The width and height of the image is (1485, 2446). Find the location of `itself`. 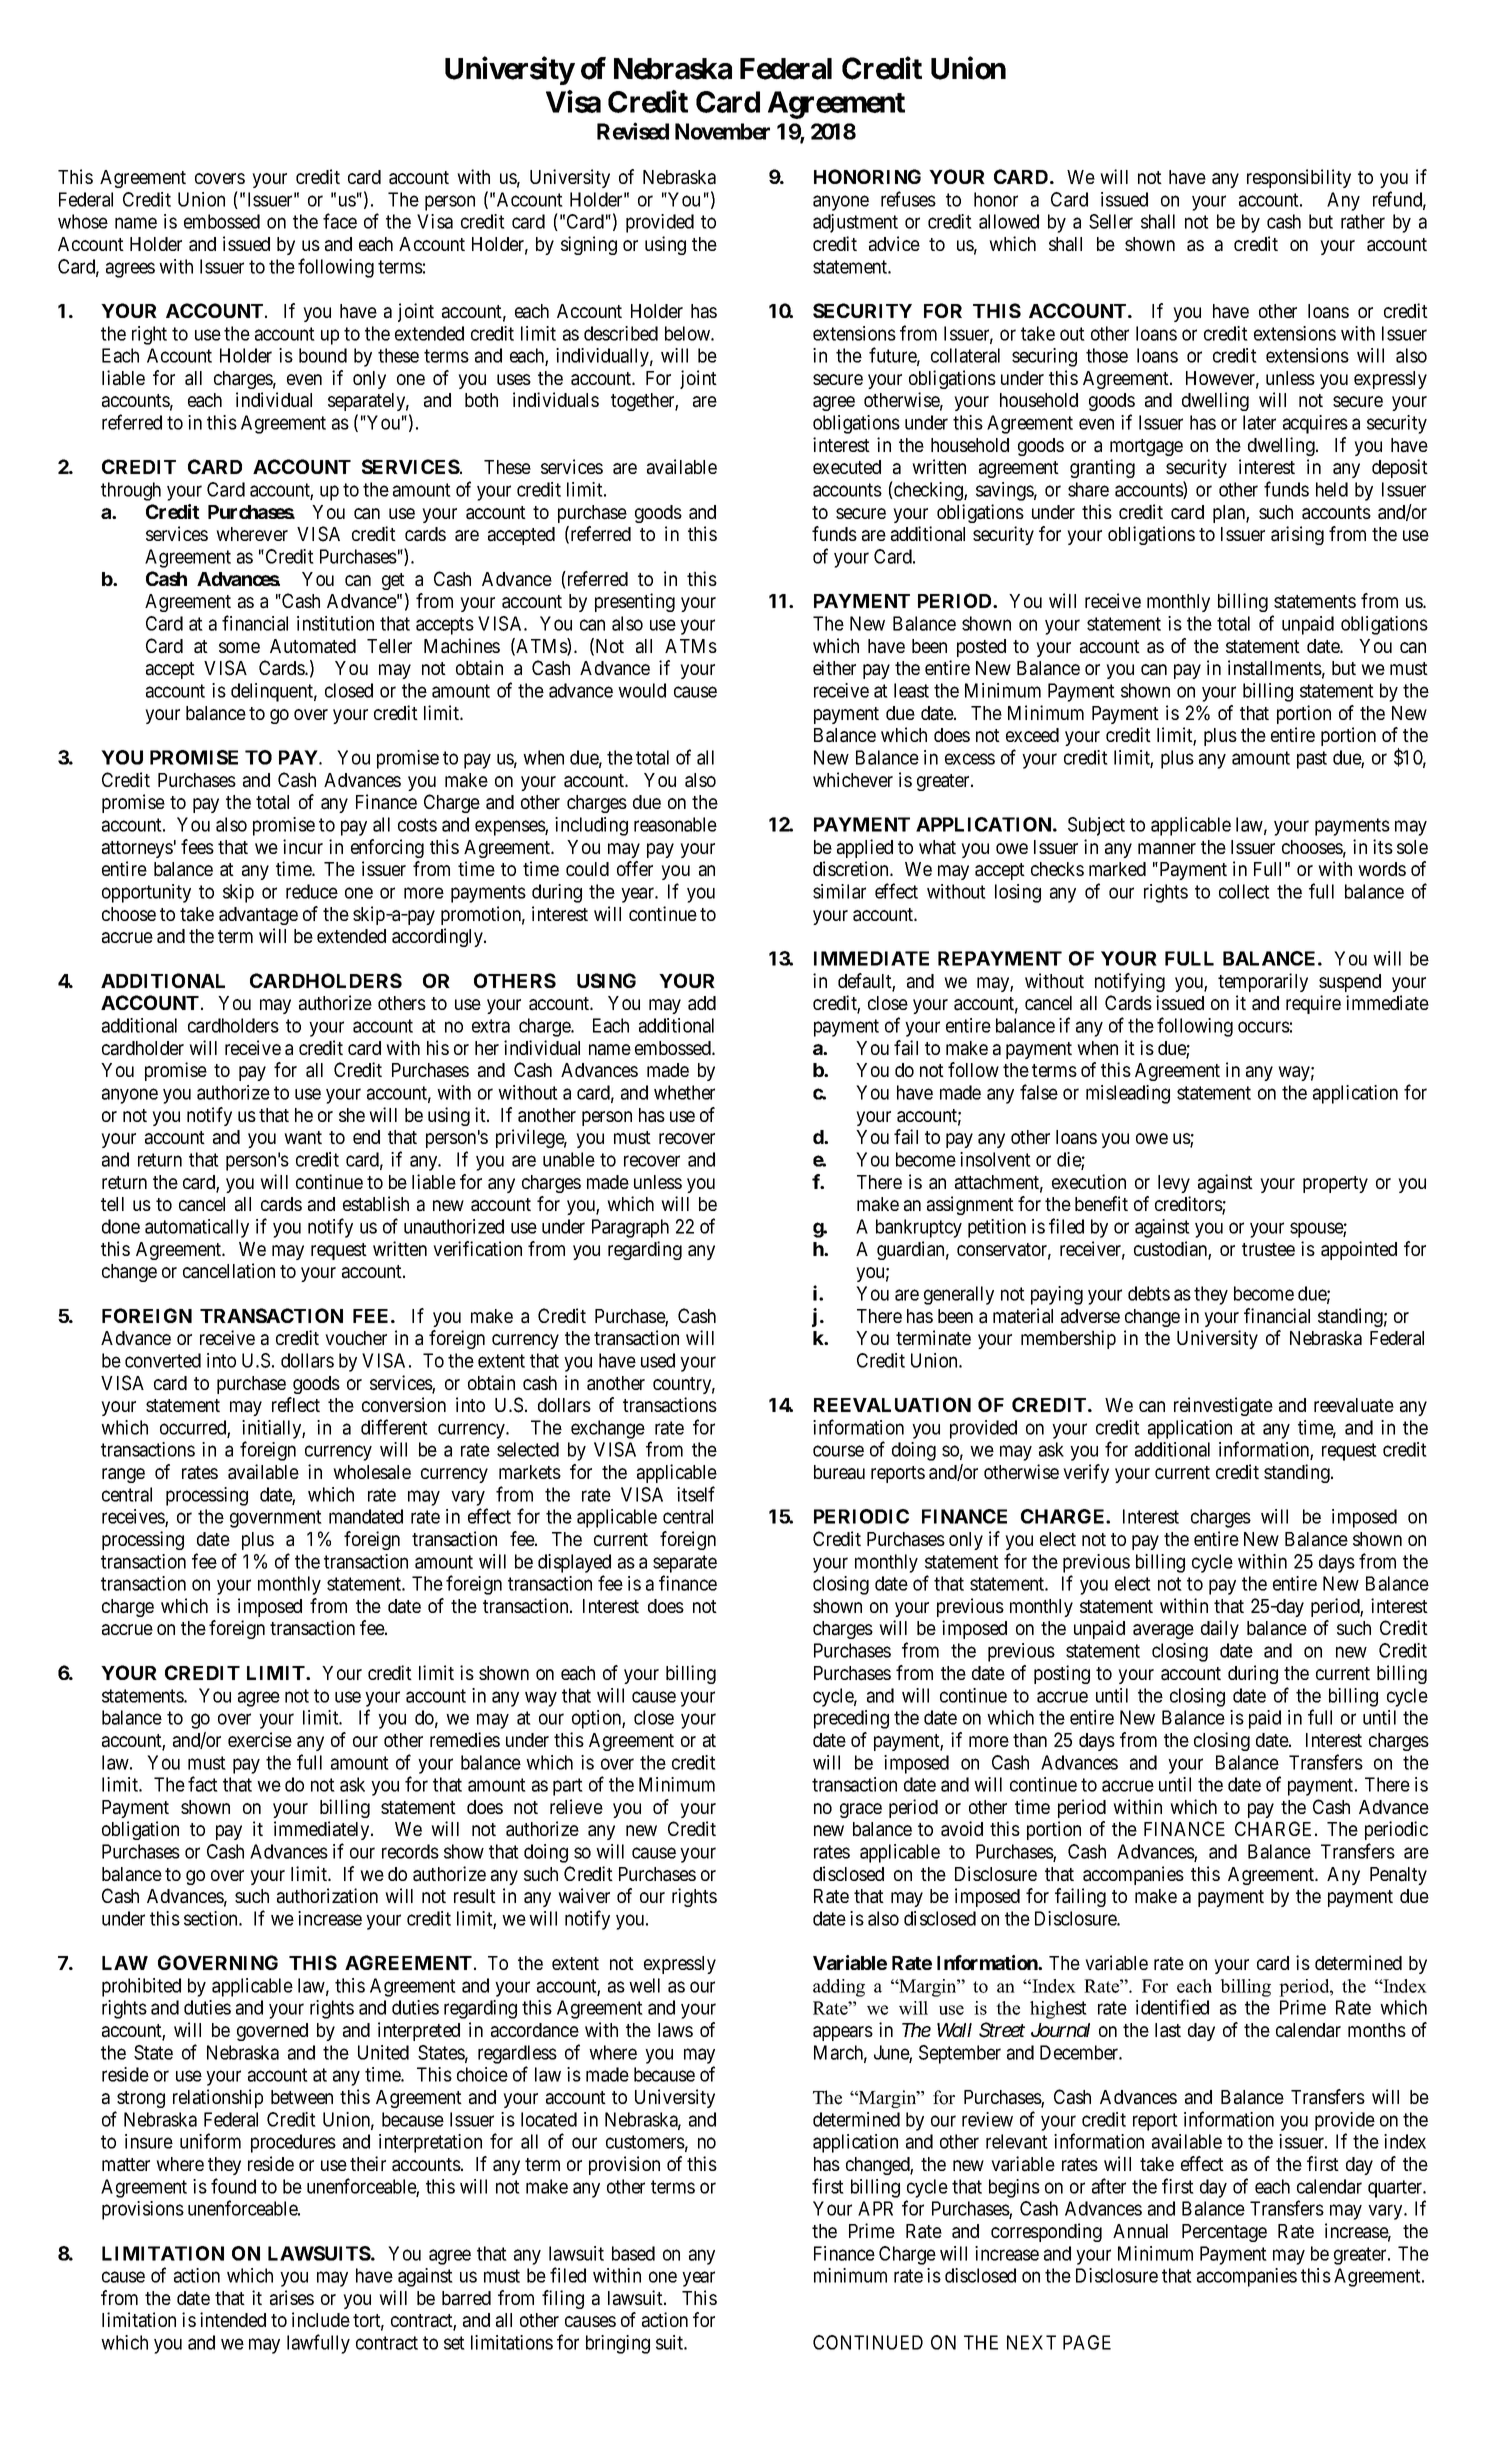

itself is located at coordinates (696, 1494).
